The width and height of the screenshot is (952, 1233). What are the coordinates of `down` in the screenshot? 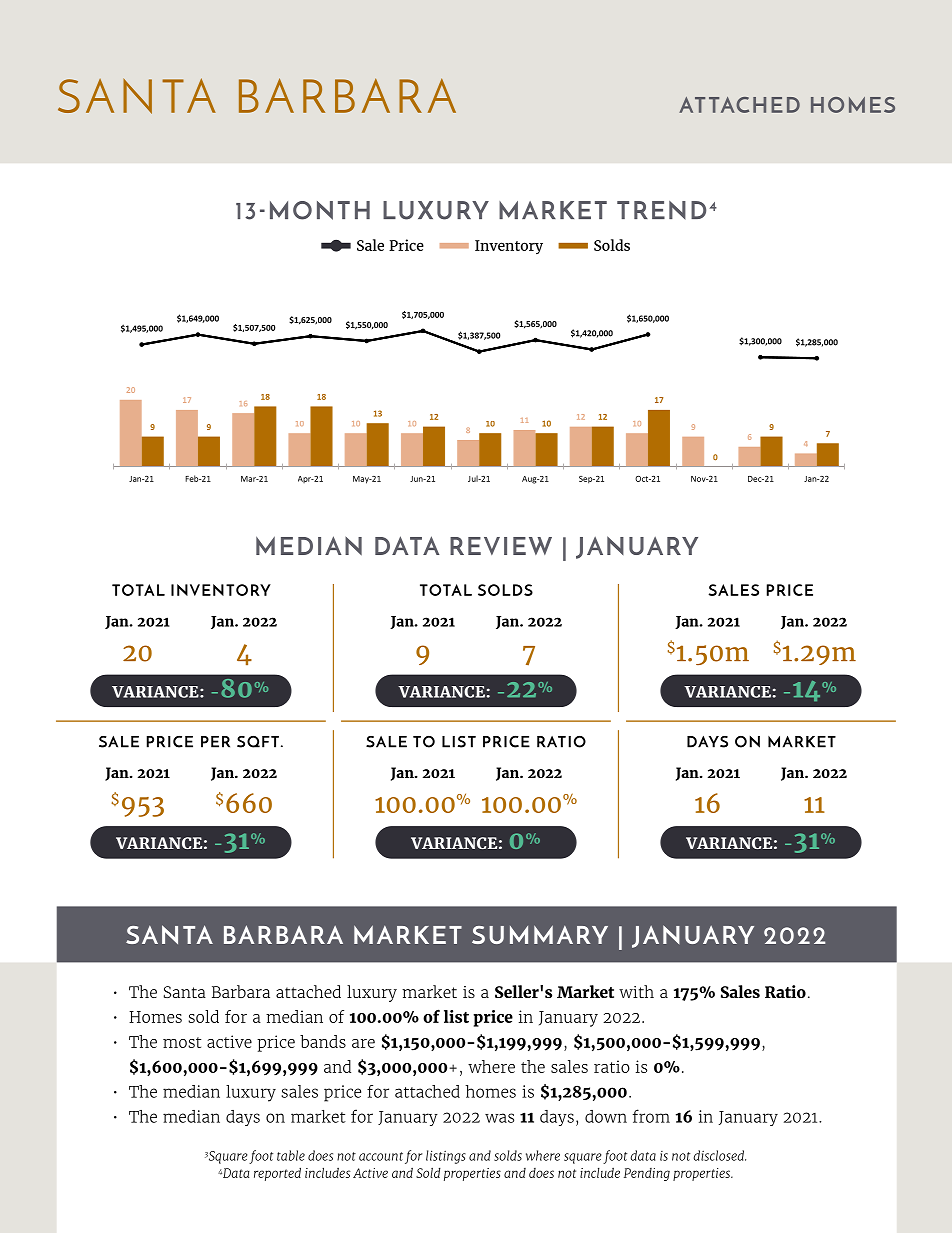 It's located at (606, 1116).
